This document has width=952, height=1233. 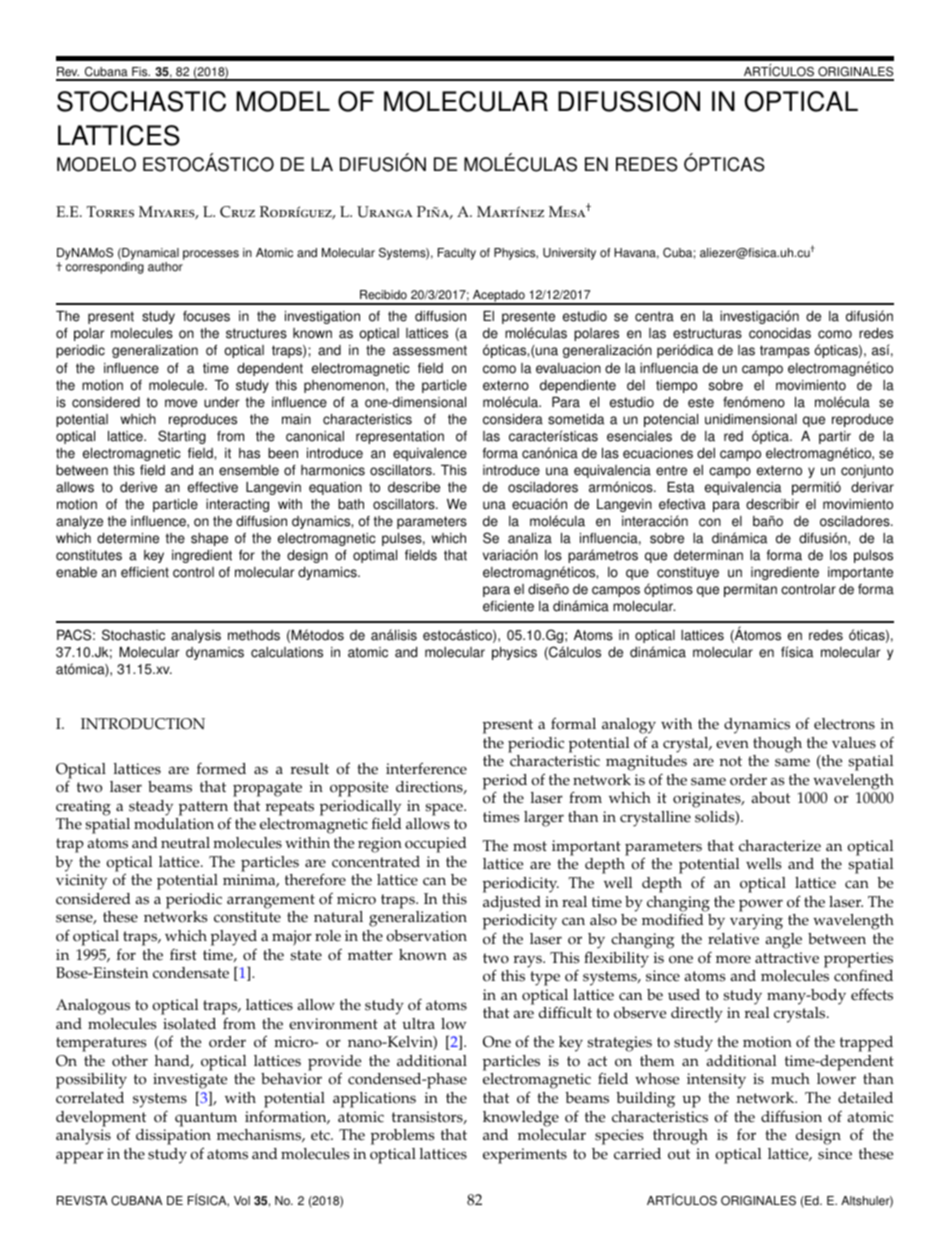 I want to click on dissipation, so click(x=173, y=1138).
